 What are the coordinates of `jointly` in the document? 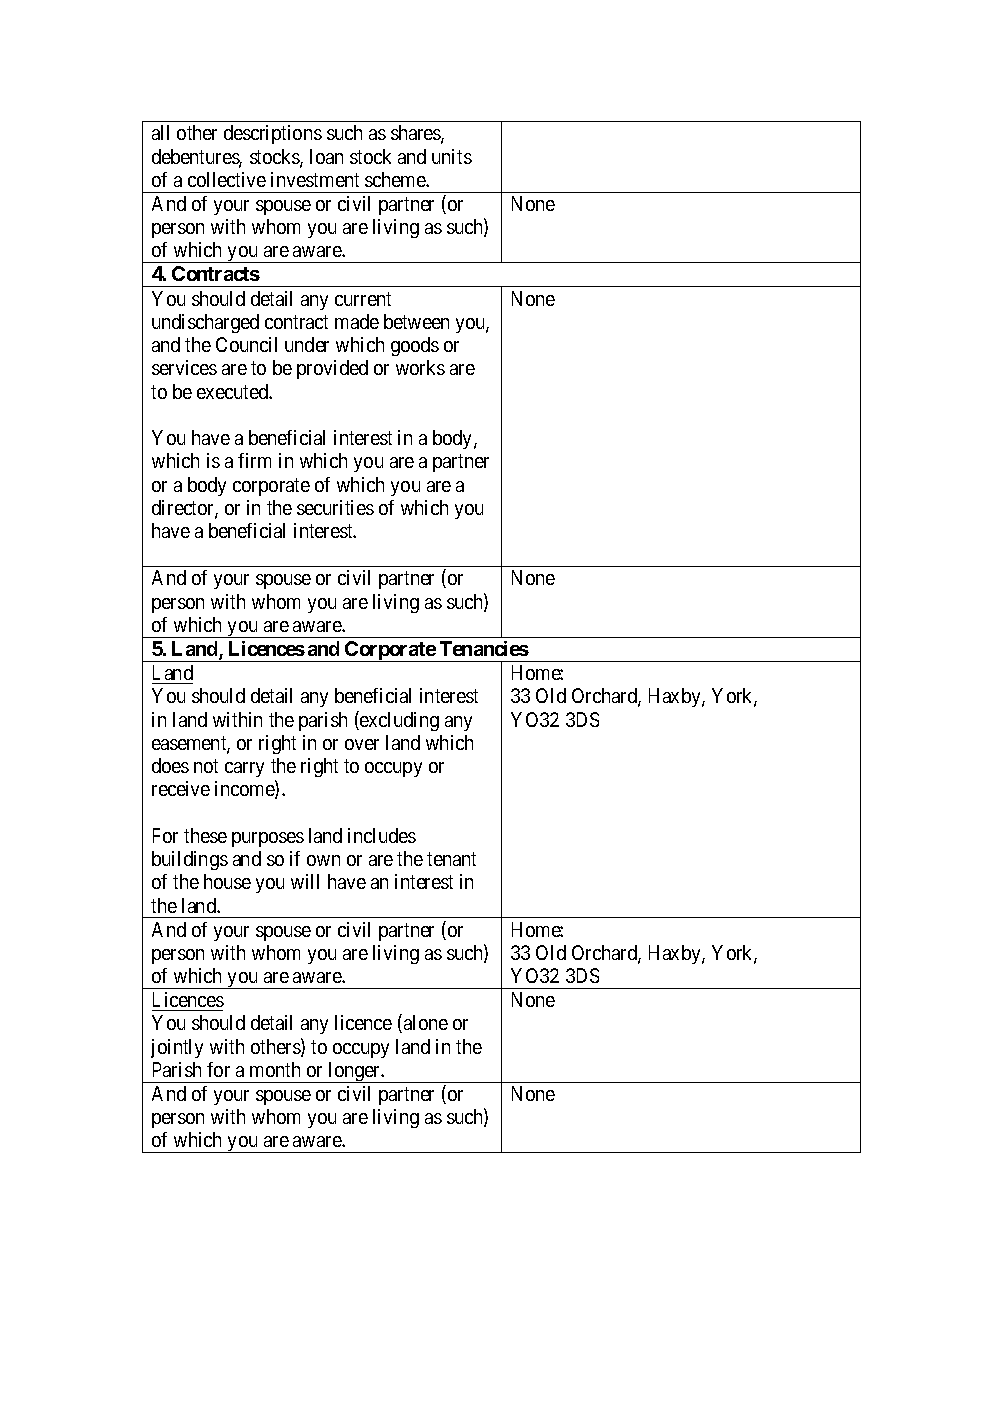 It's located at (177, 1048).
